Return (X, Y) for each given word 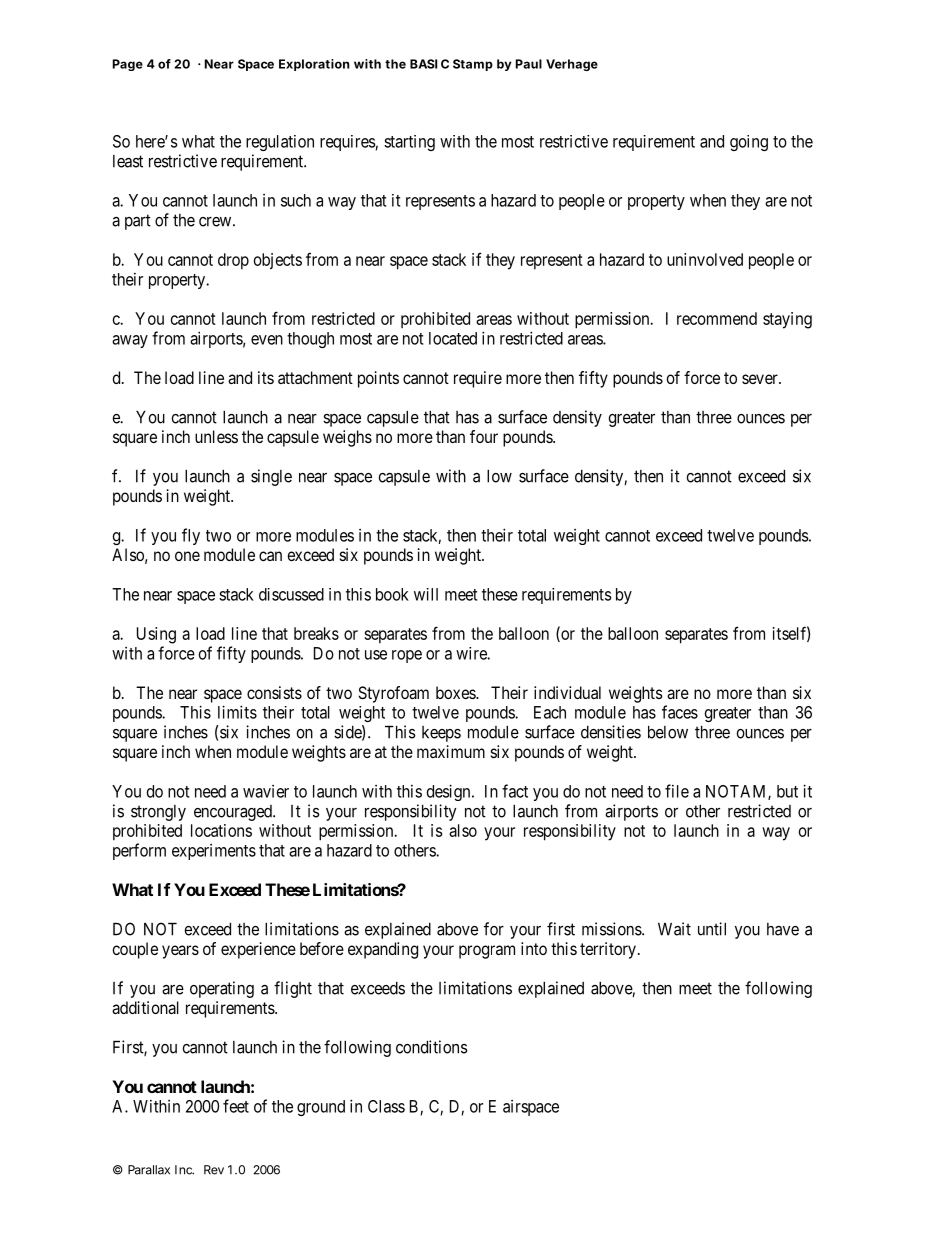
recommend (717, 318)
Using (156, 635)
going (749, 143)
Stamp (473, 65)
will (426, 594)
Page (128, 65)
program (487, 952)
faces (680, 712)
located (453, 338)
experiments (214, 852)
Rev (214, 1170)
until (712, 929)
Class (386, 1106)
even (267, 340)
